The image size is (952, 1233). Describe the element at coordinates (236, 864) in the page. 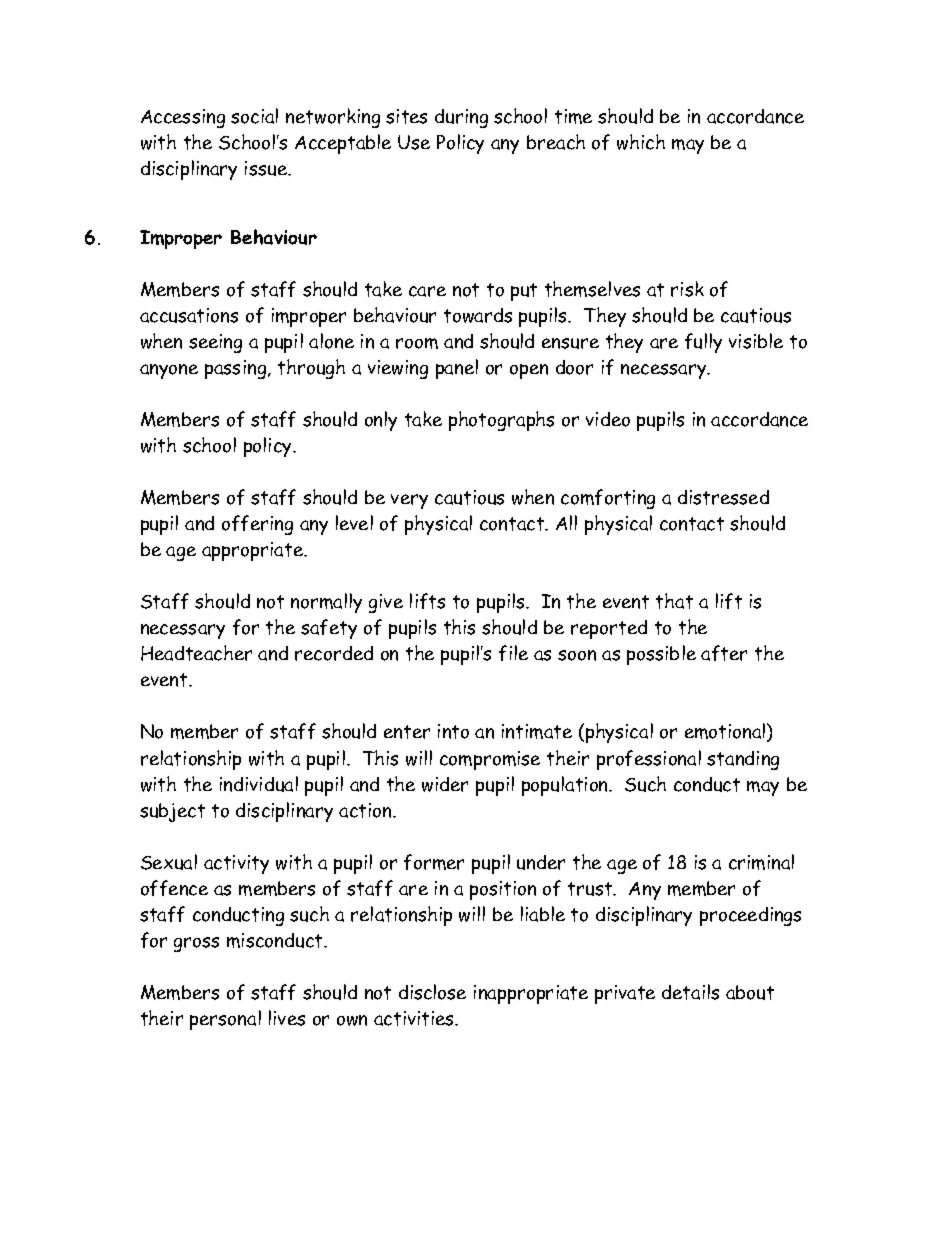

I see `activity` at that location.
